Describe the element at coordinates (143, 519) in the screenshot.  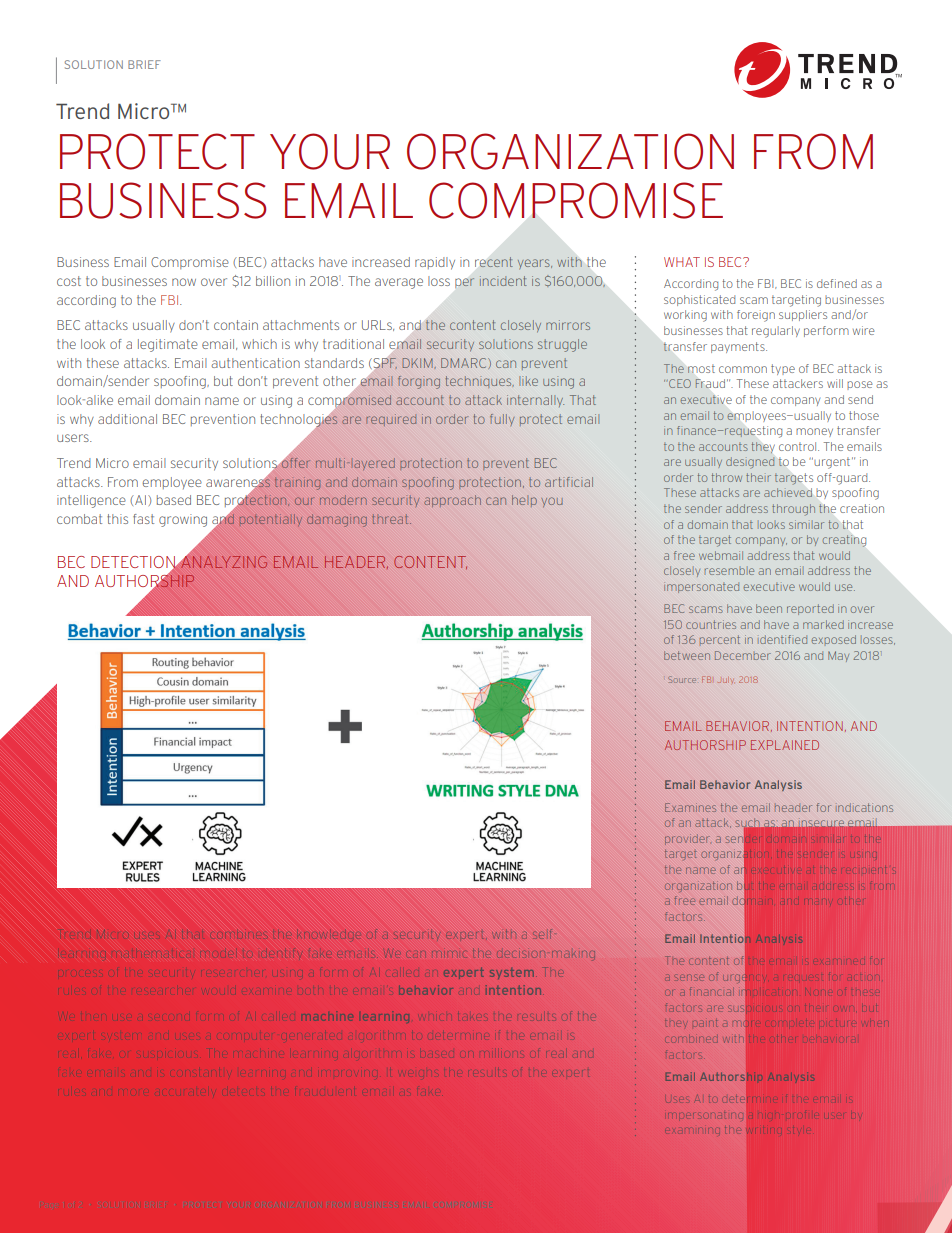
I see `fast` at that location.
